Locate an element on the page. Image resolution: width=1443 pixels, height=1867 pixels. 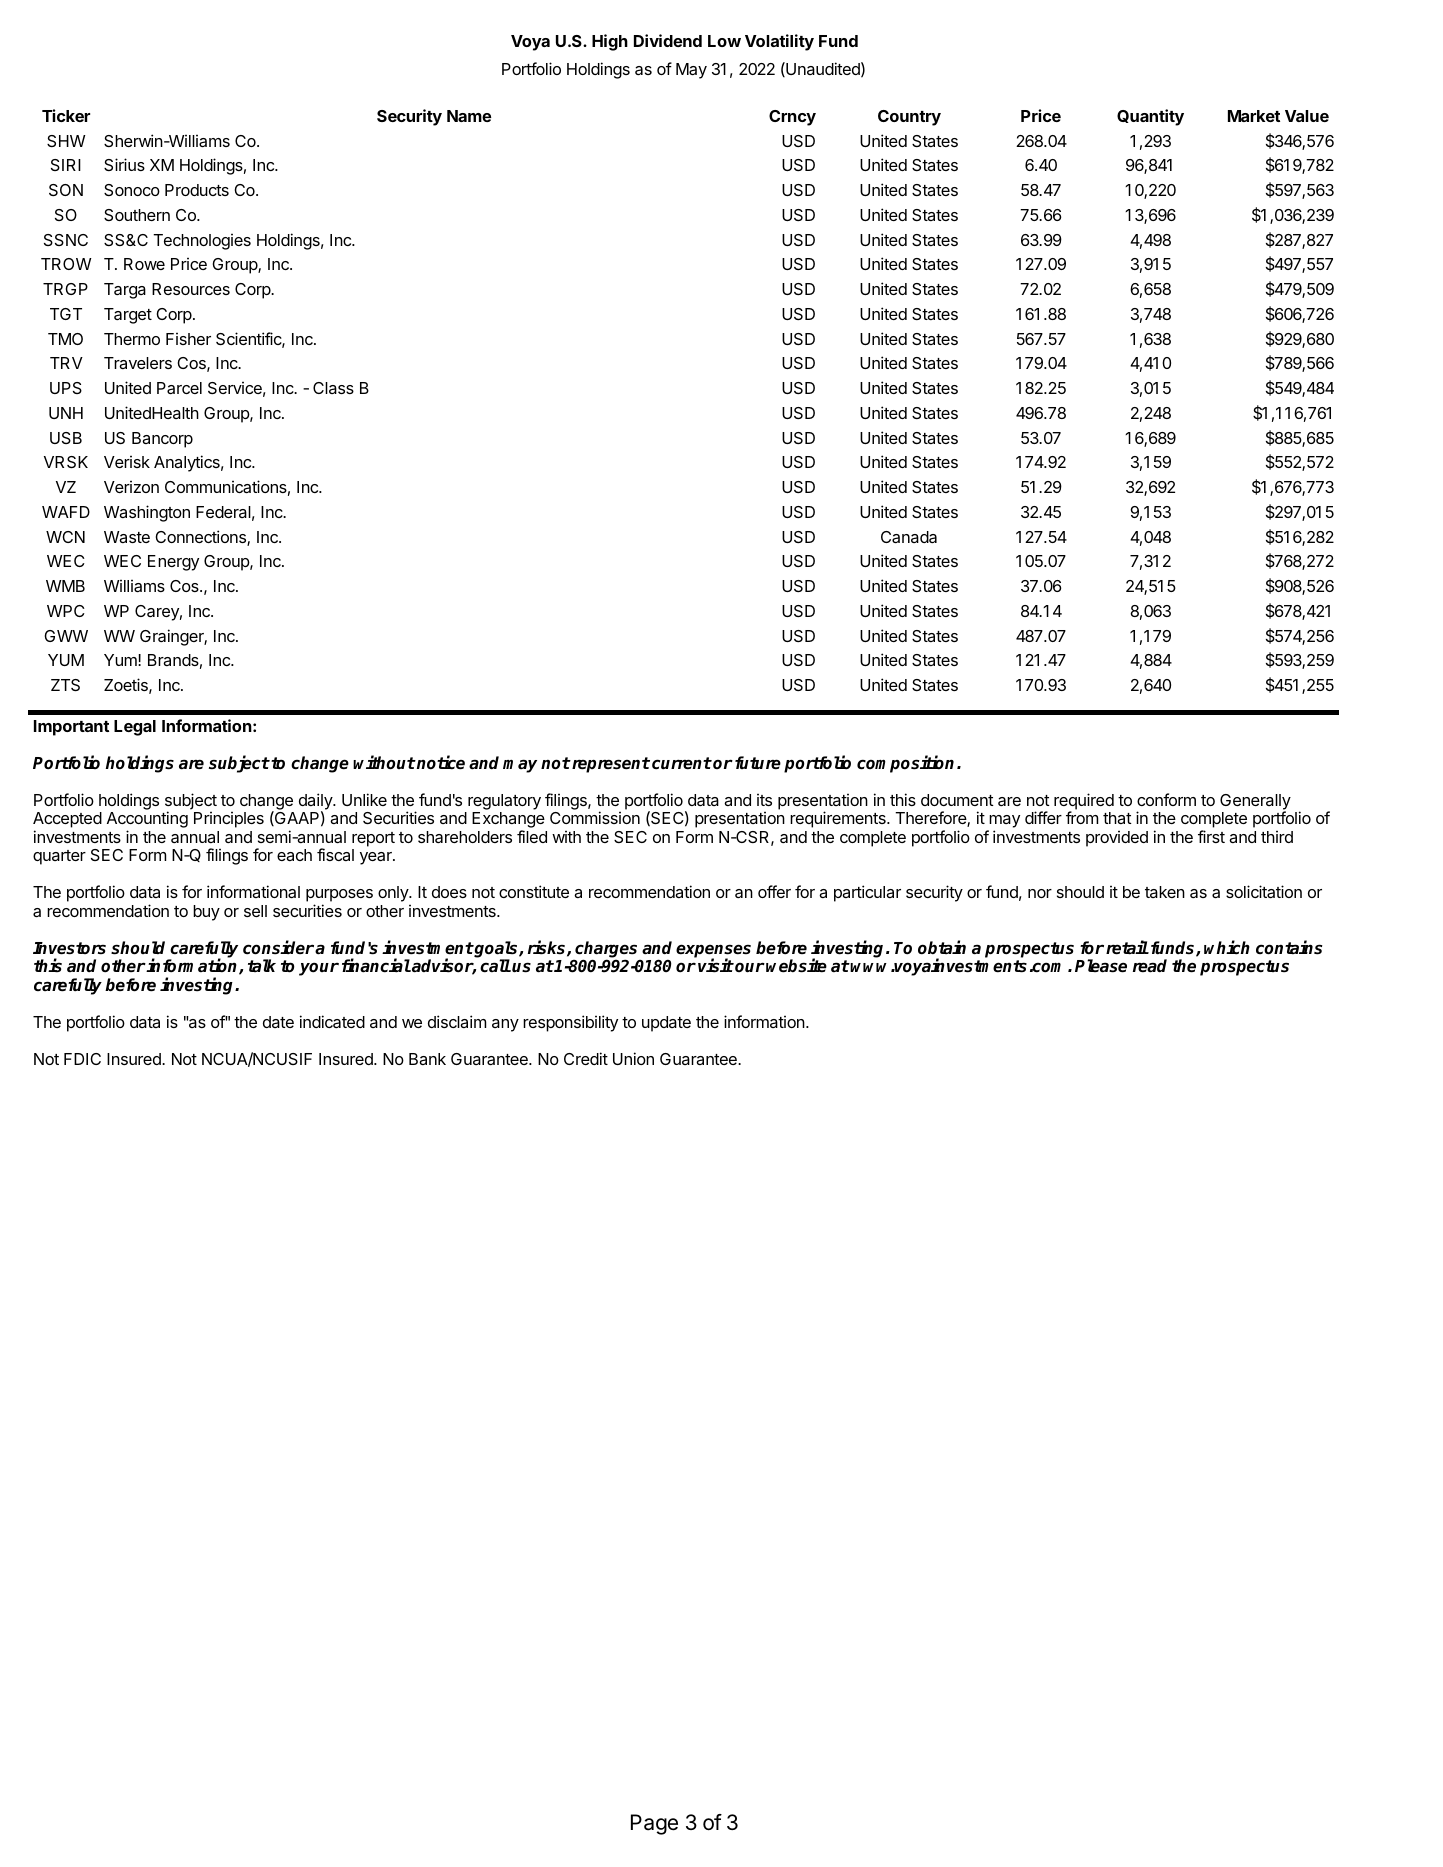
FDIC is located at coordinates (82, 1059).
